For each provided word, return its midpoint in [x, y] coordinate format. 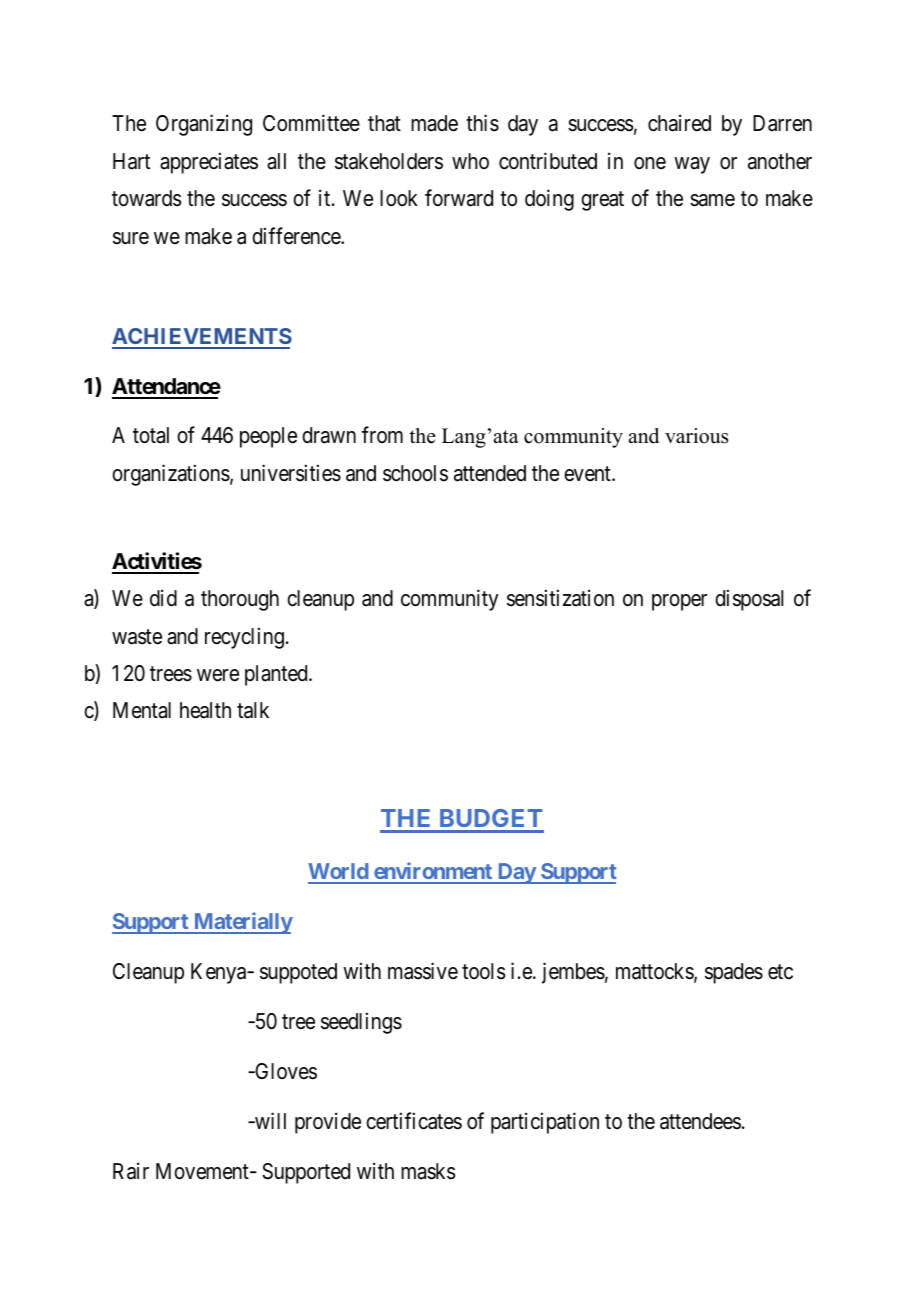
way [692, 165]
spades [734, 973]
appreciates [209, 163]
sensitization [560, 598]
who [470, 161]
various [696, 436]
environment [433, 872]
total [151, 435]
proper [679, 602]
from [382, 435]
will [269, 1120]
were [218, 675]
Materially [242, 923]
